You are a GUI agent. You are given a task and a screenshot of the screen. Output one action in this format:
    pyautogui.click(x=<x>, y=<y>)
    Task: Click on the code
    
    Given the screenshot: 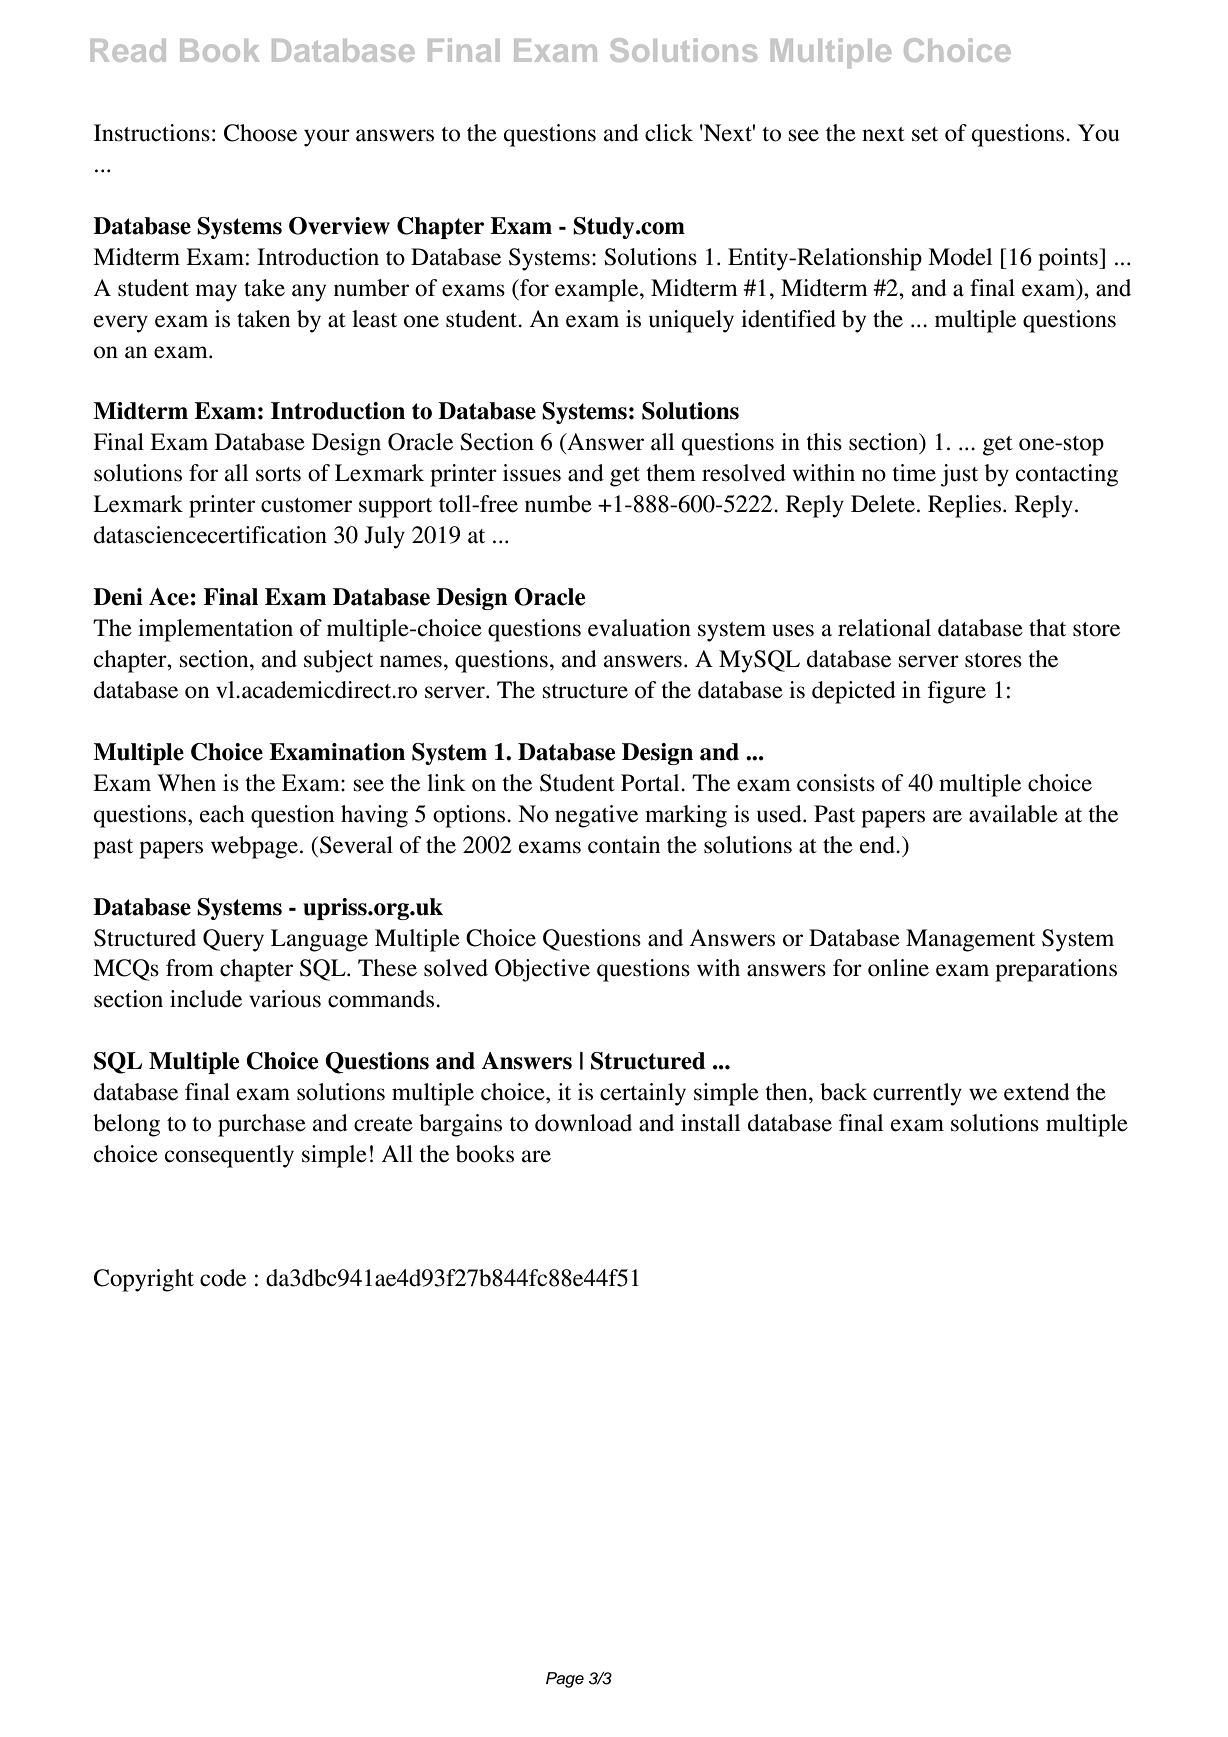 What is the action you would take?
    pyautogui.click(x=223, y=1278)
